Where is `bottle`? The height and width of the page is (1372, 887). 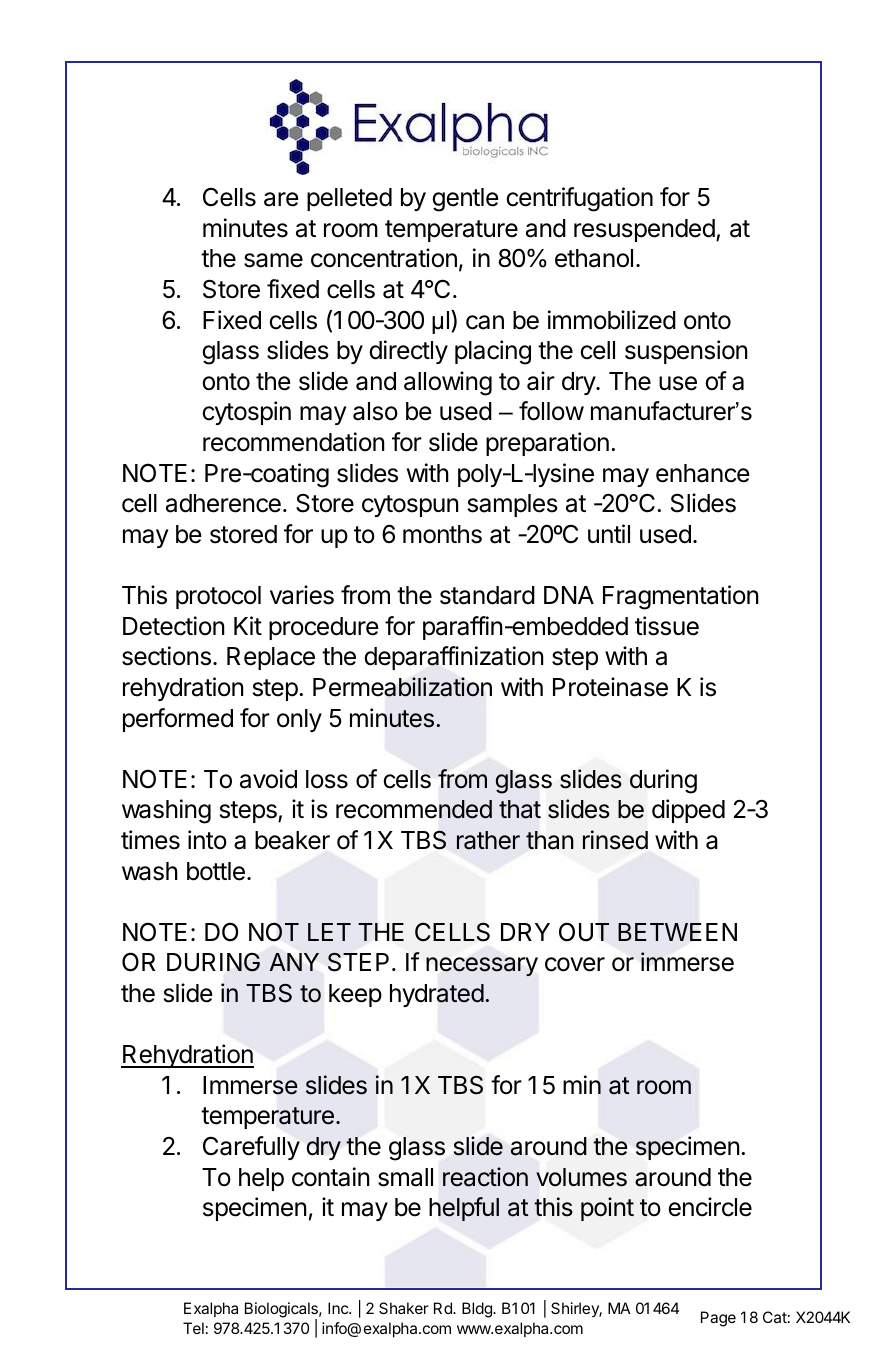
bottle is located at coordinates (216, 871).
